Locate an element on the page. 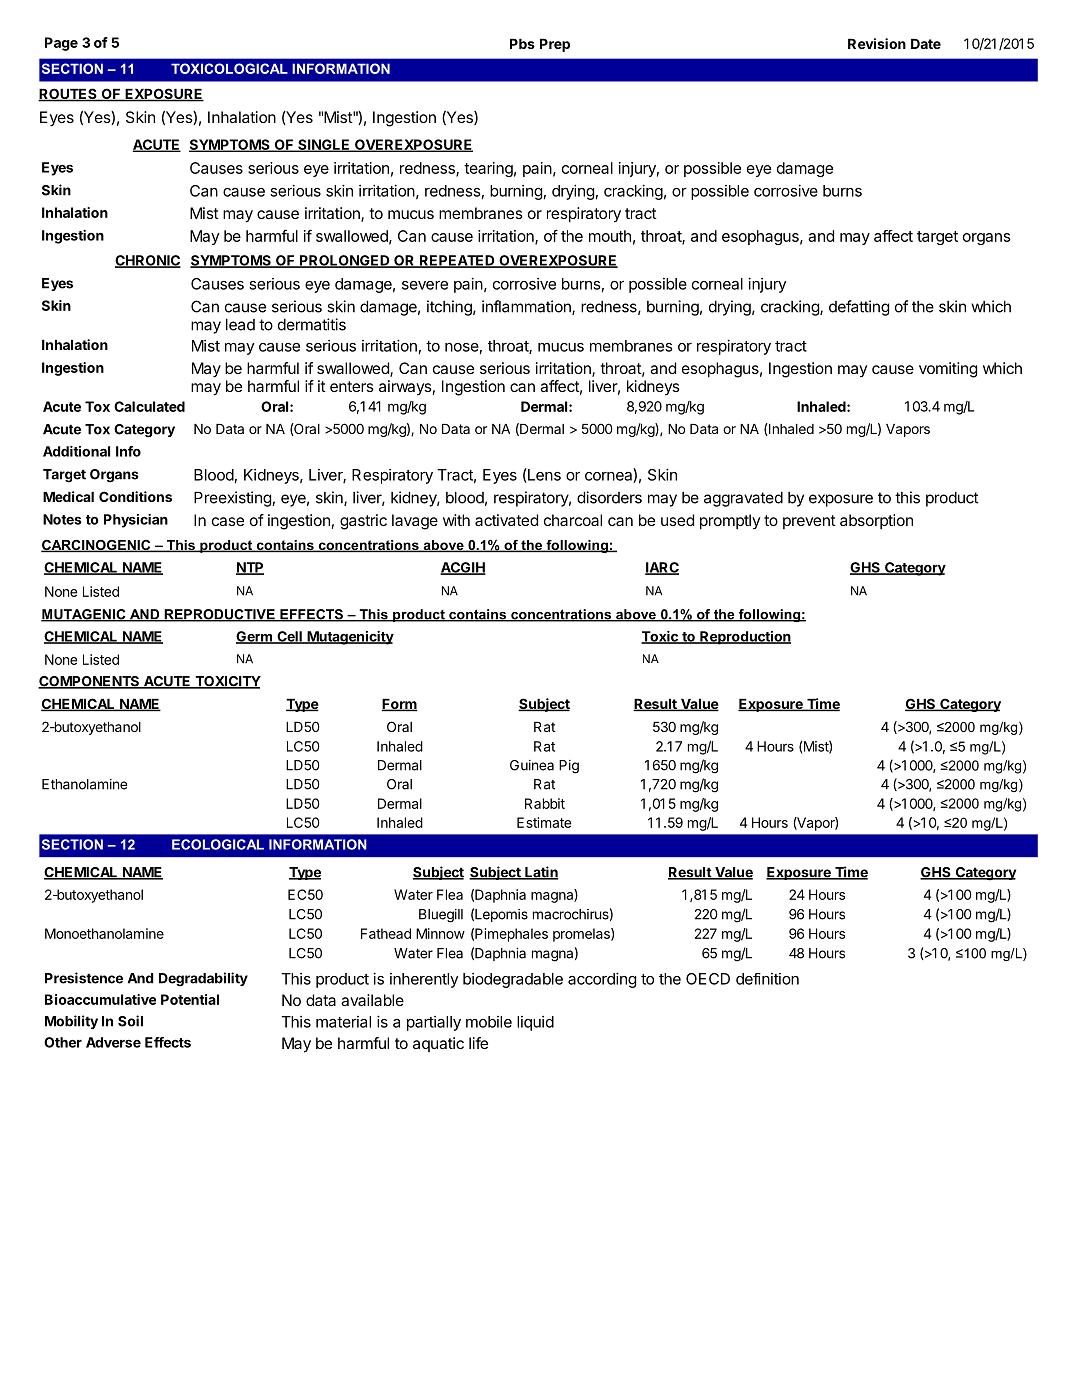 The width and height of the document is (1073, 1389). prevent is located at coordinates (809, 522).
